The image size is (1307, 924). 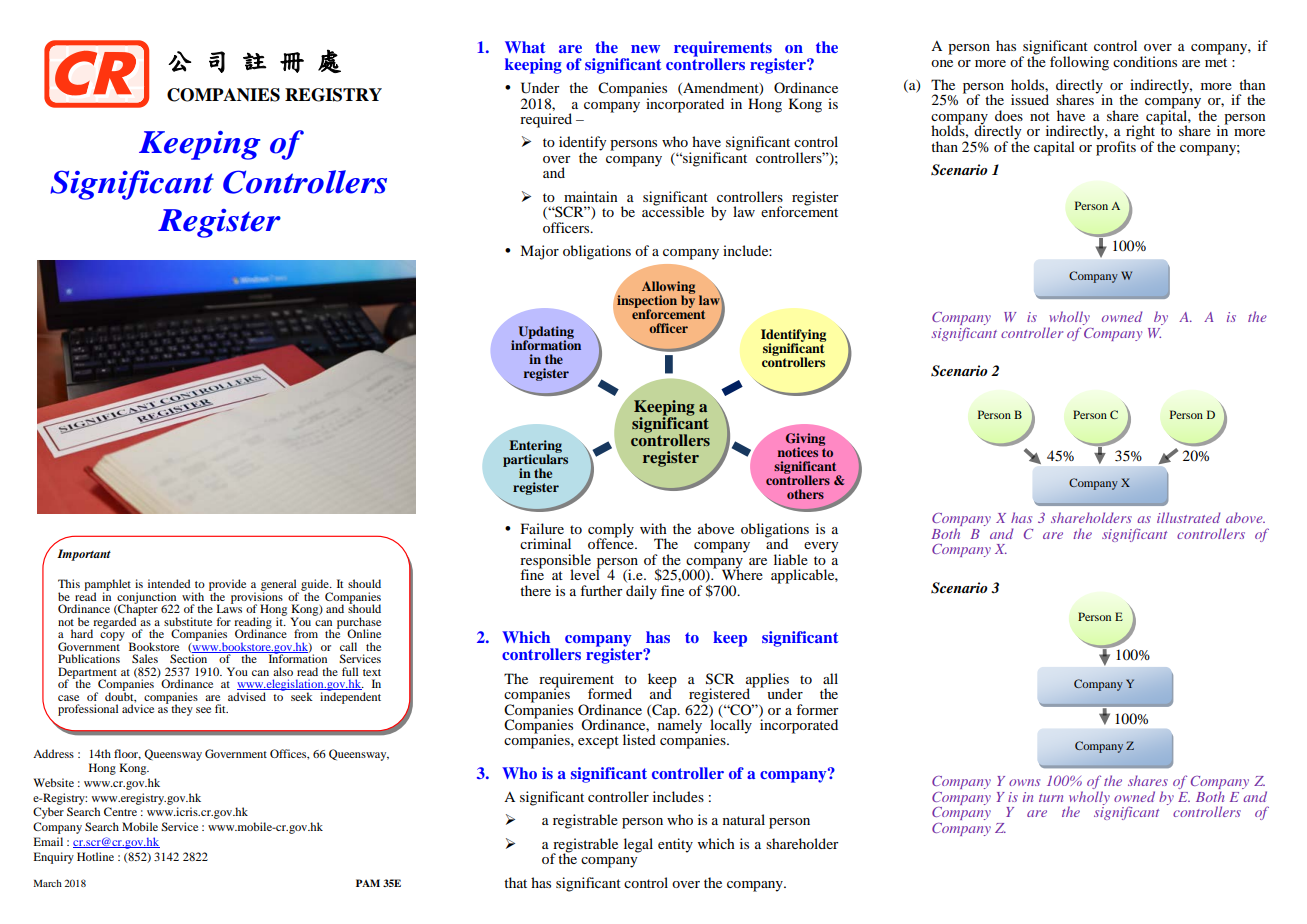 What do you see at coordinates (1079, 63) in the image?
I see `following` at bounding box center [1079, 63].
